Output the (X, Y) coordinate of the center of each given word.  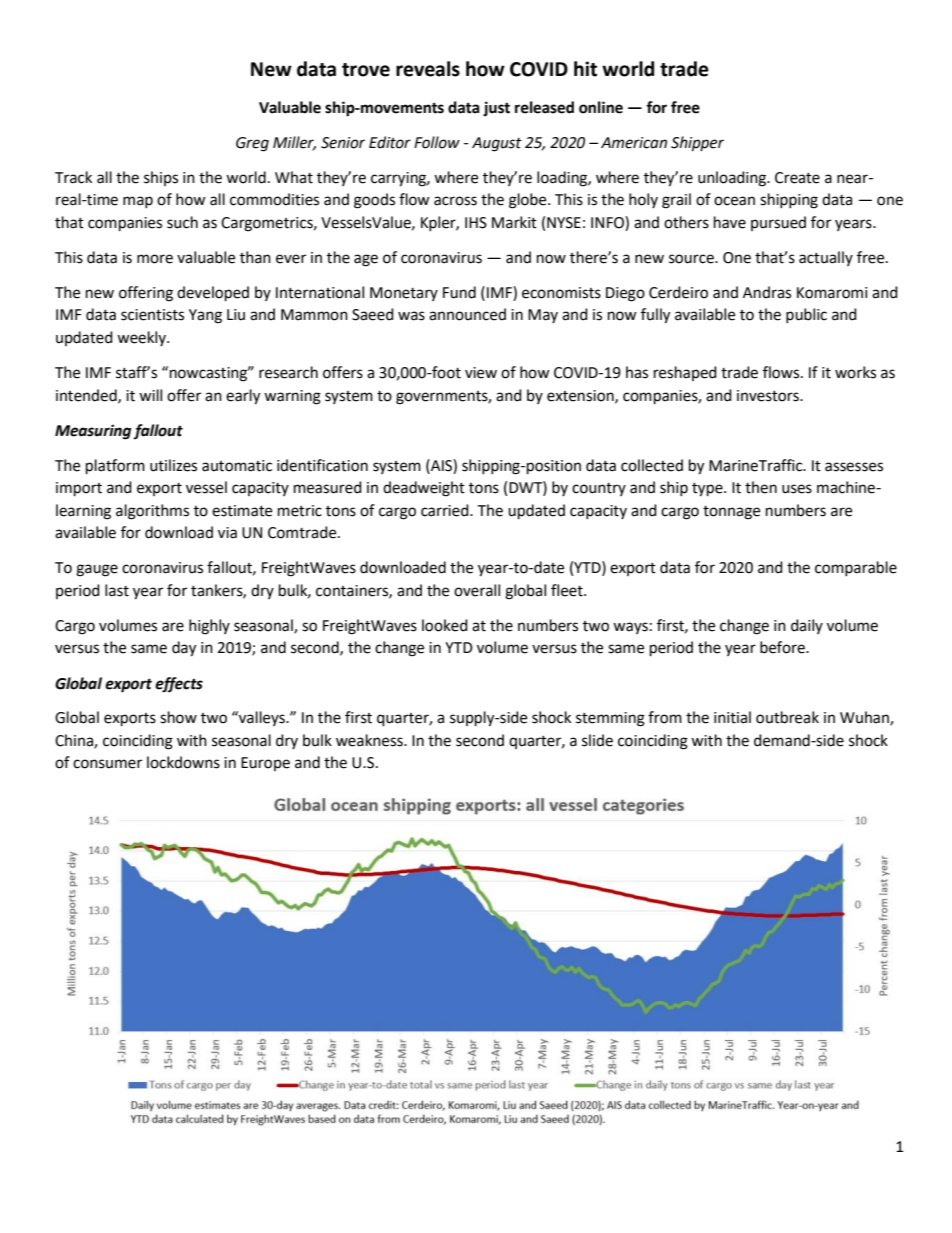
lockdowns (183, 762)
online (601, 107)
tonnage (731, 513)
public (806, 315)
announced (467, 314)
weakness (370, 740)
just (496, 108)
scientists (152, 315)
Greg (252, 144)
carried (446, 510)
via (227, 533)
